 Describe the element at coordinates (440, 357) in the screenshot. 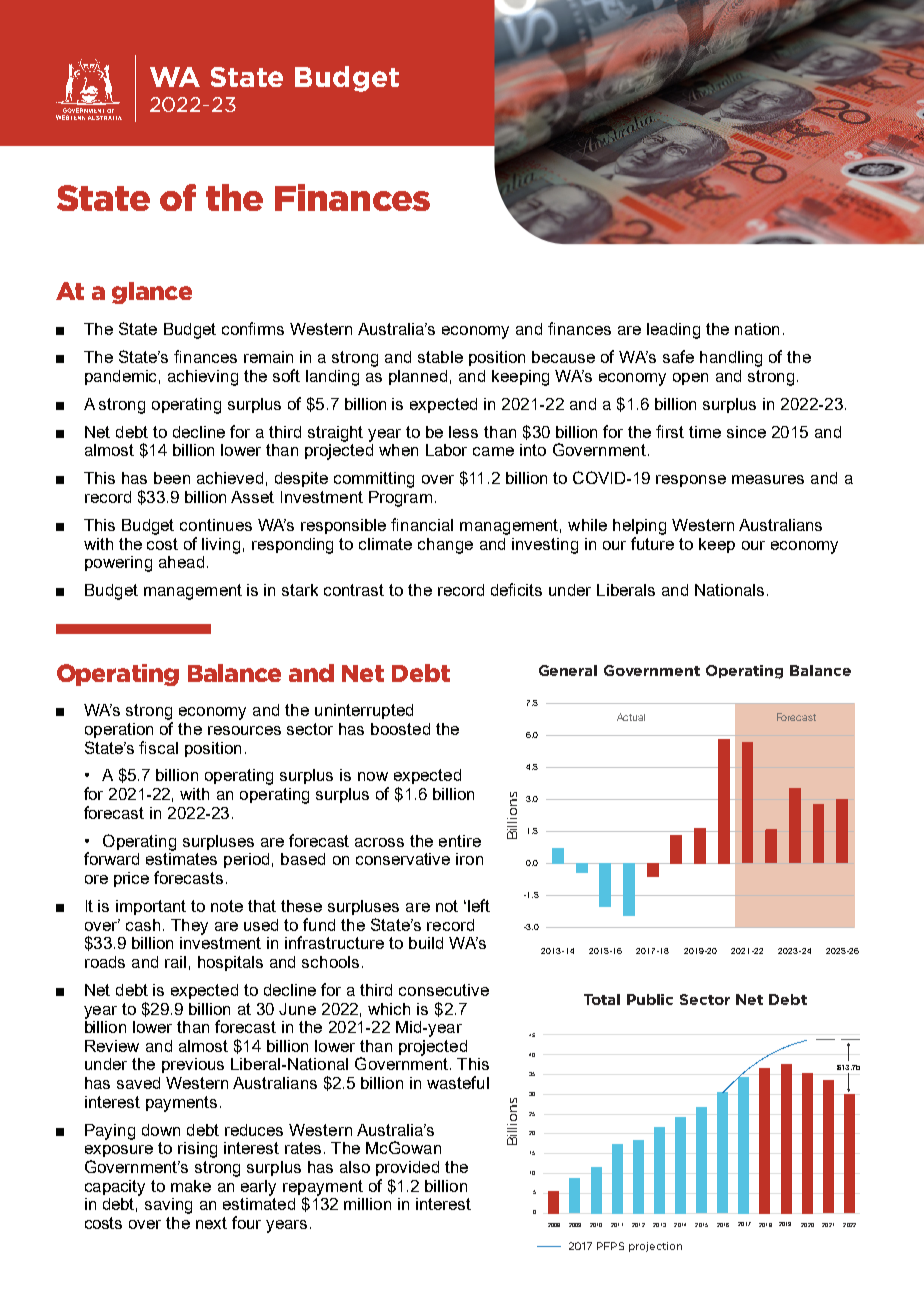

I see `stable` at that location.
